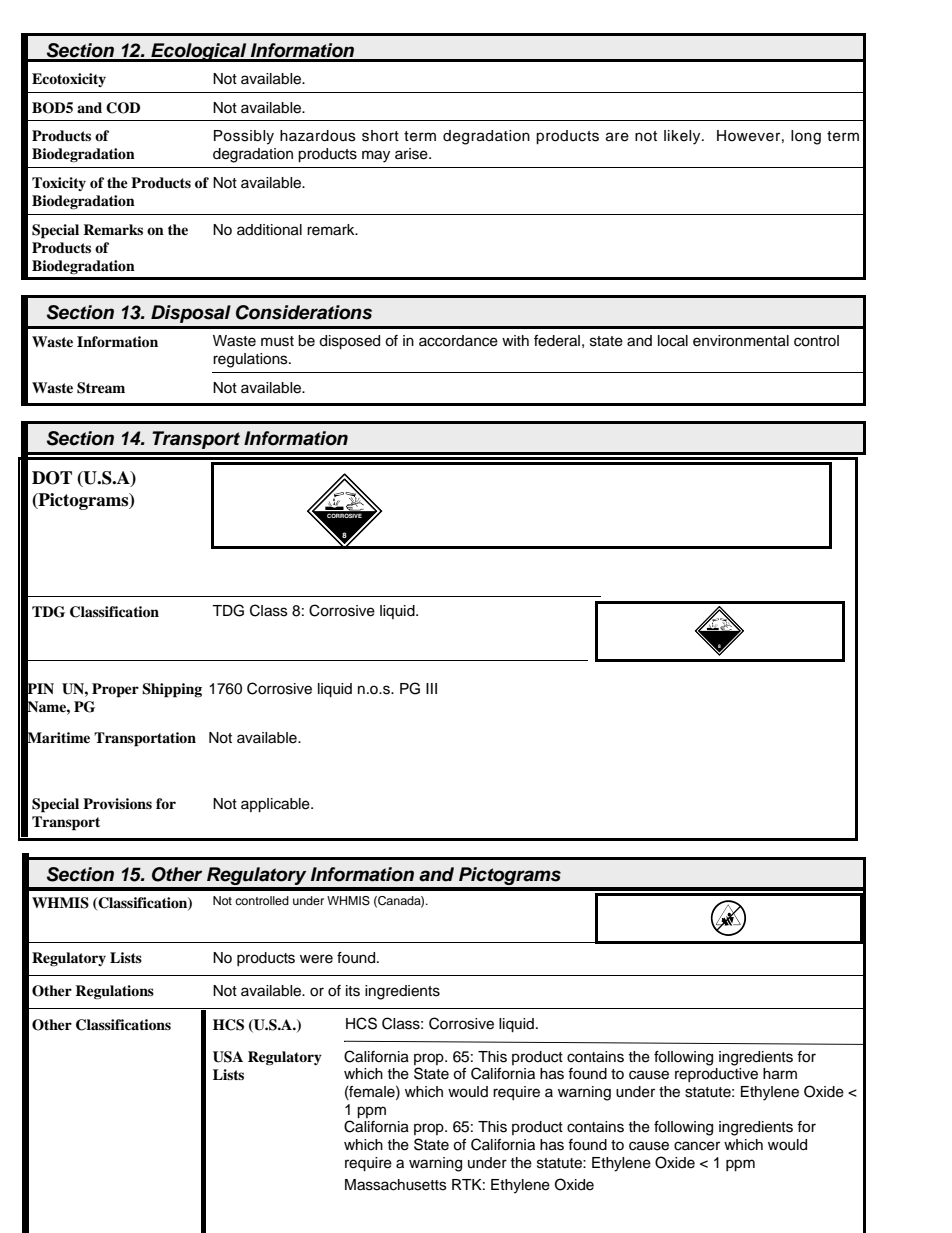 This screenshot has width=952, height=1233. I want to click on short, so click(380, 136).
